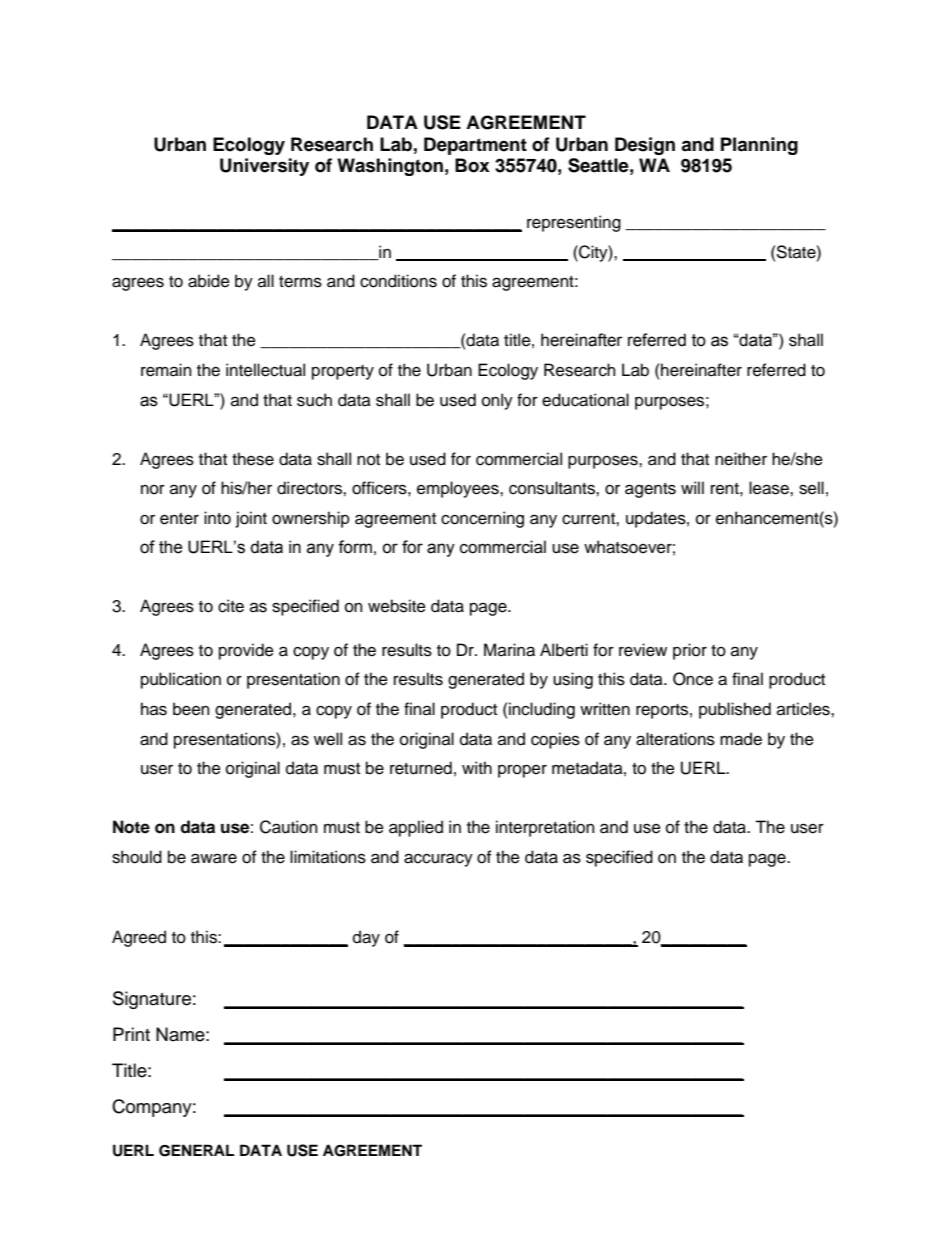 The image size is (952, 1233). I want to click on GENERAL, so click(197, 1150).
